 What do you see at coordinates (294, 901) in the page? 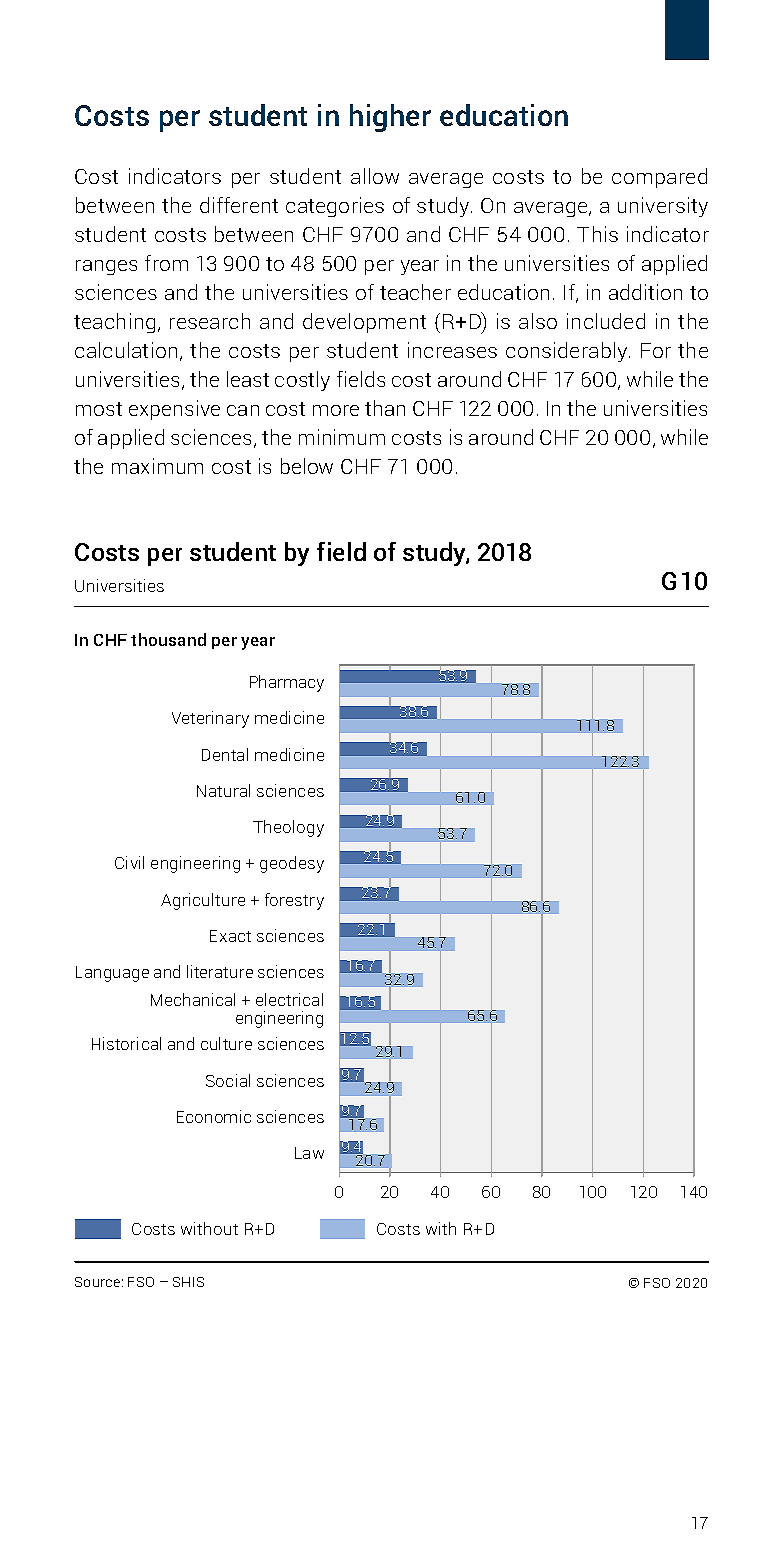
I see `forestry` at bounding box center [294, 901].
